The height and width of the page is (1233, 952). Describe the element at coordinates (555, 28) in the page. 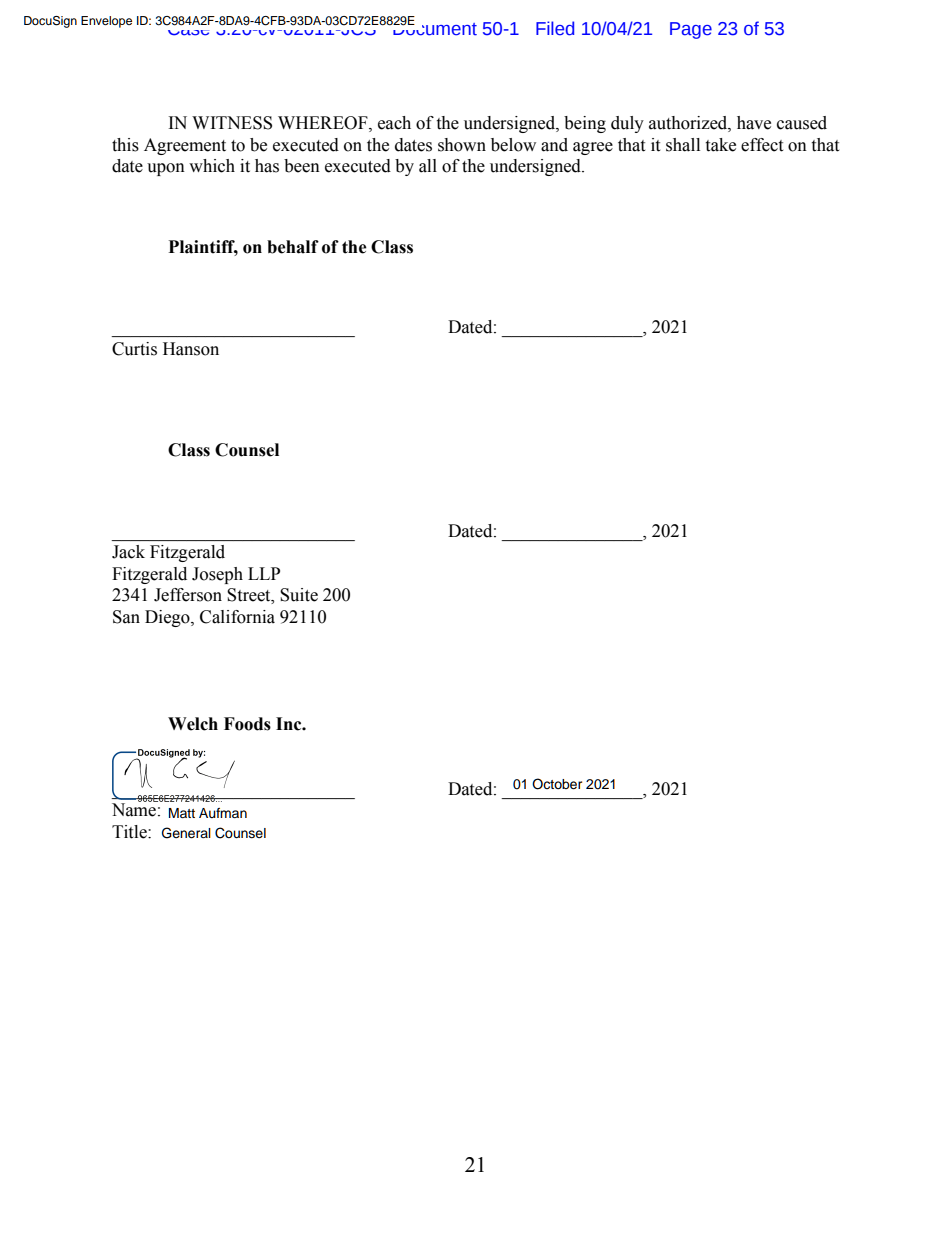

I see `Filed` at that location.
